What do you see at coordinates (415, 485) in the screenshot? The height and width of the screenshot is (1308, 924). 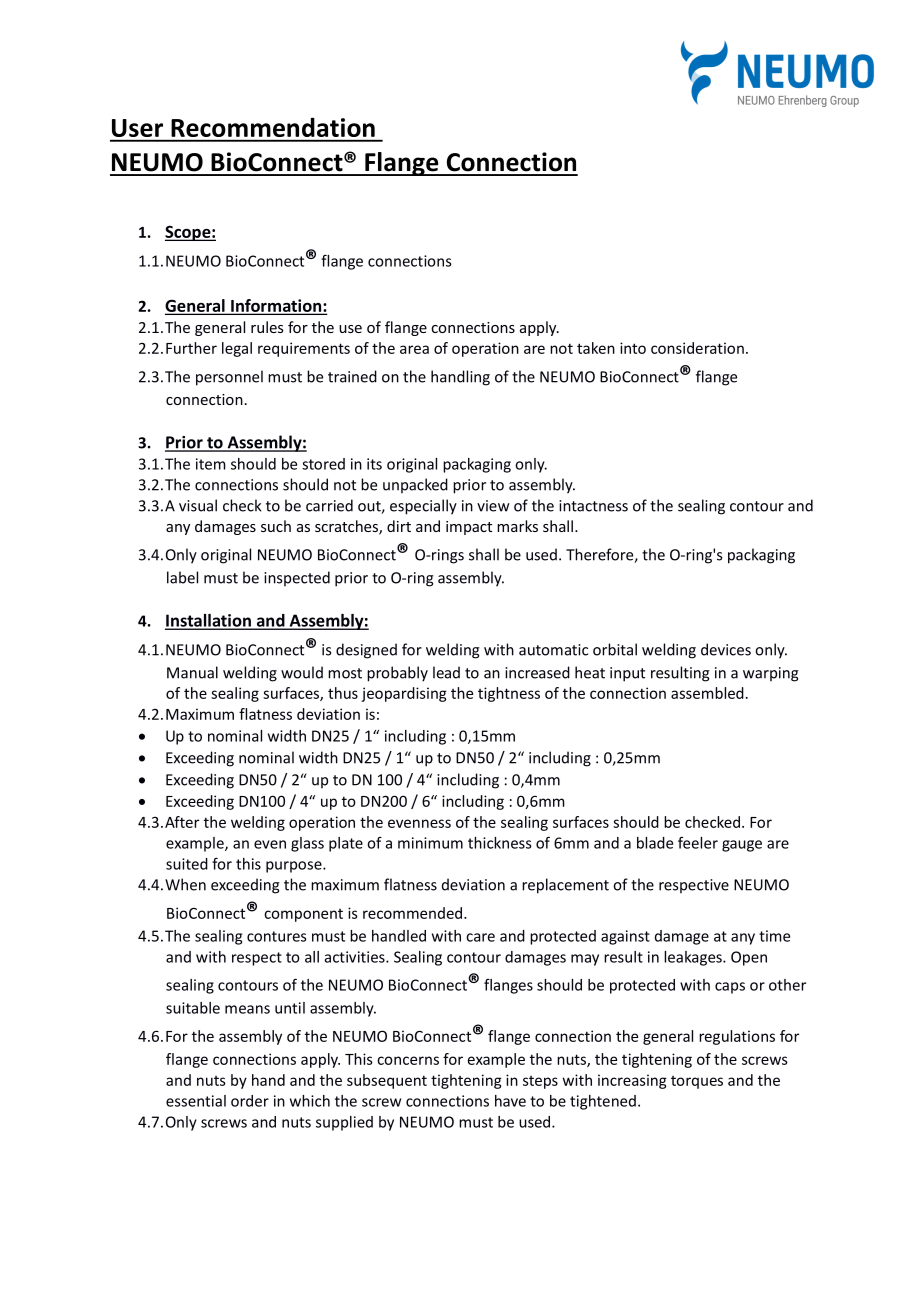 I see `unpacked` at bounding box center [415, 485].
